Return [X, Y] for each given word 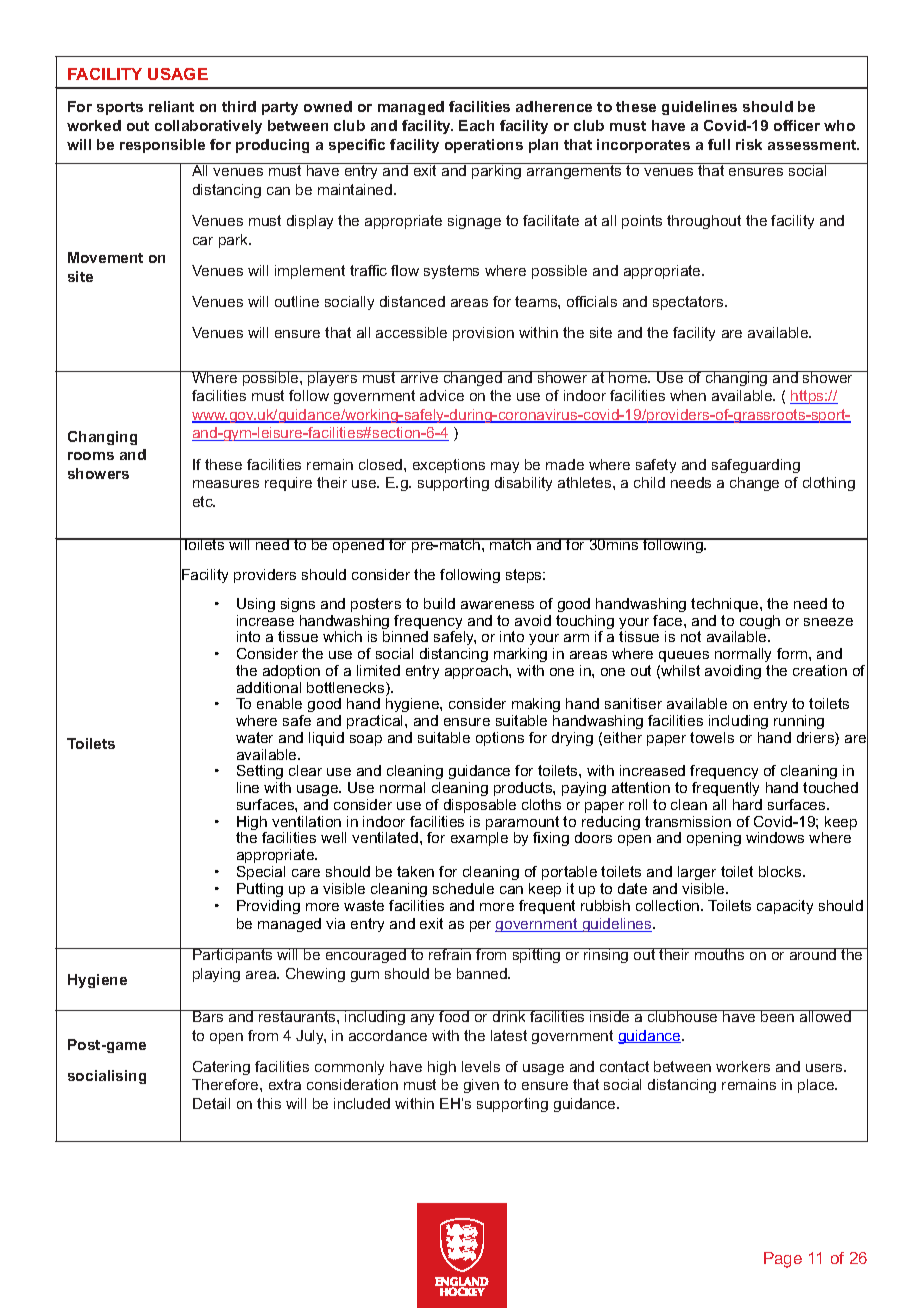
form [793, 653]
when [688, 395]
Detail [211, 1103]
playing [216, 975]
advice [442, 395]
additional [269, 687]
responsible [162, 146]
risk [749, 144]
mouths [720, 954]
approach [477, 672]
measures [226, 484]
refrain [450, 954]
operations [484, 146]
